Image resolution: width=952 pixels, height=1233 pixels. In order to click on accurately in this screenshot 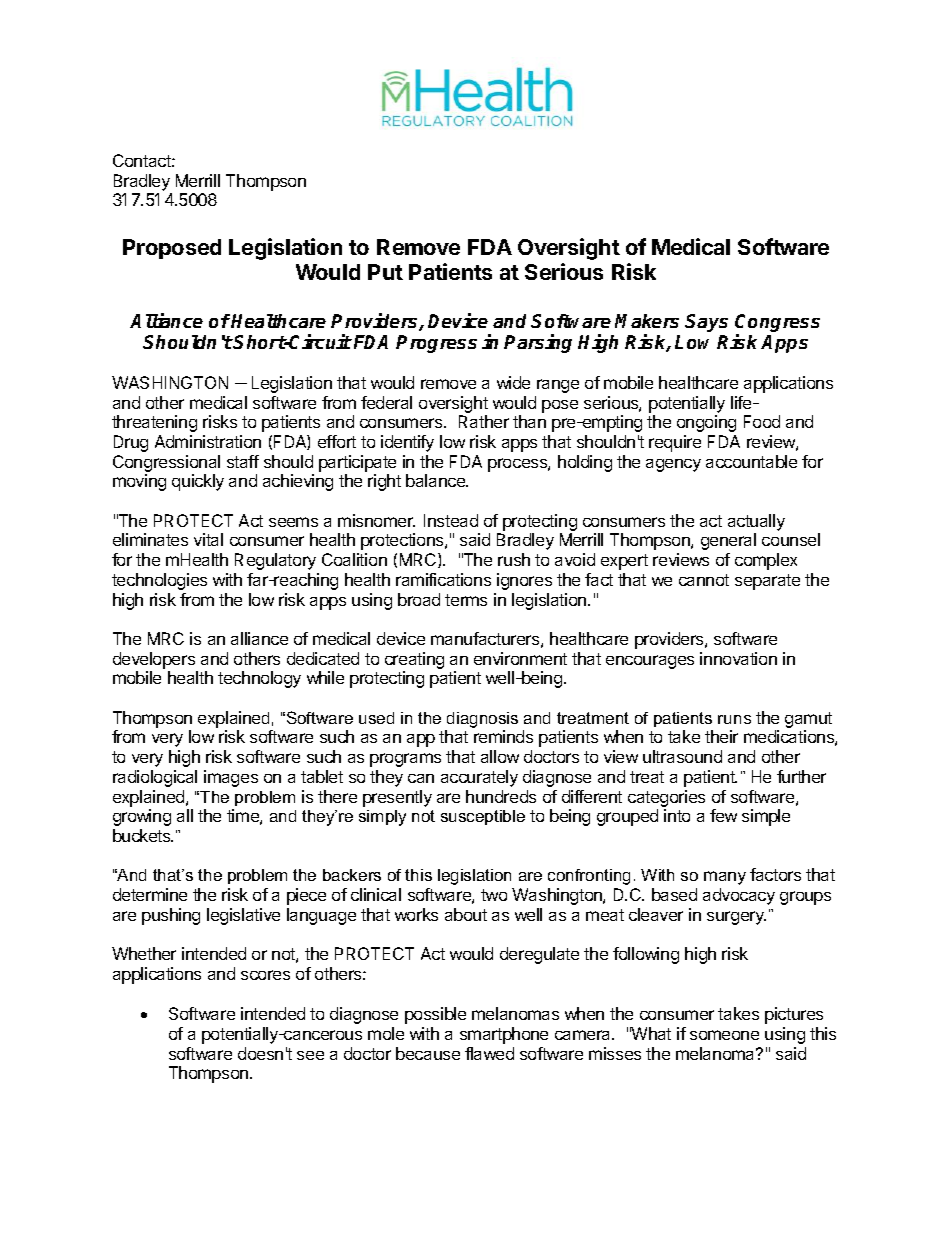, I will do `click(479, 778)`.
